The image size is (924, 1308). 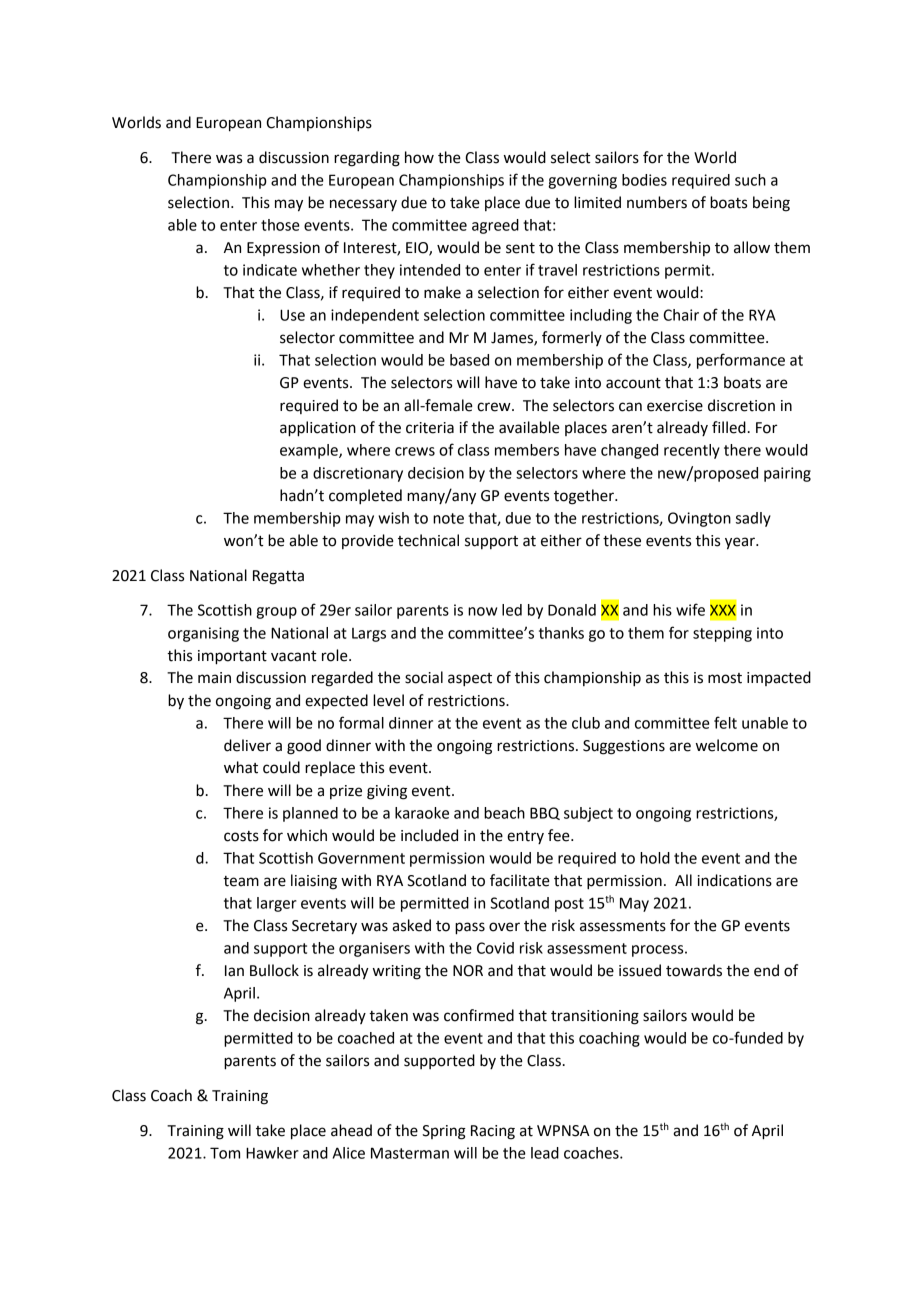 What do you see at coordinates (750, 180) in the page?
I see `such` at bounding box center [750, 180].
